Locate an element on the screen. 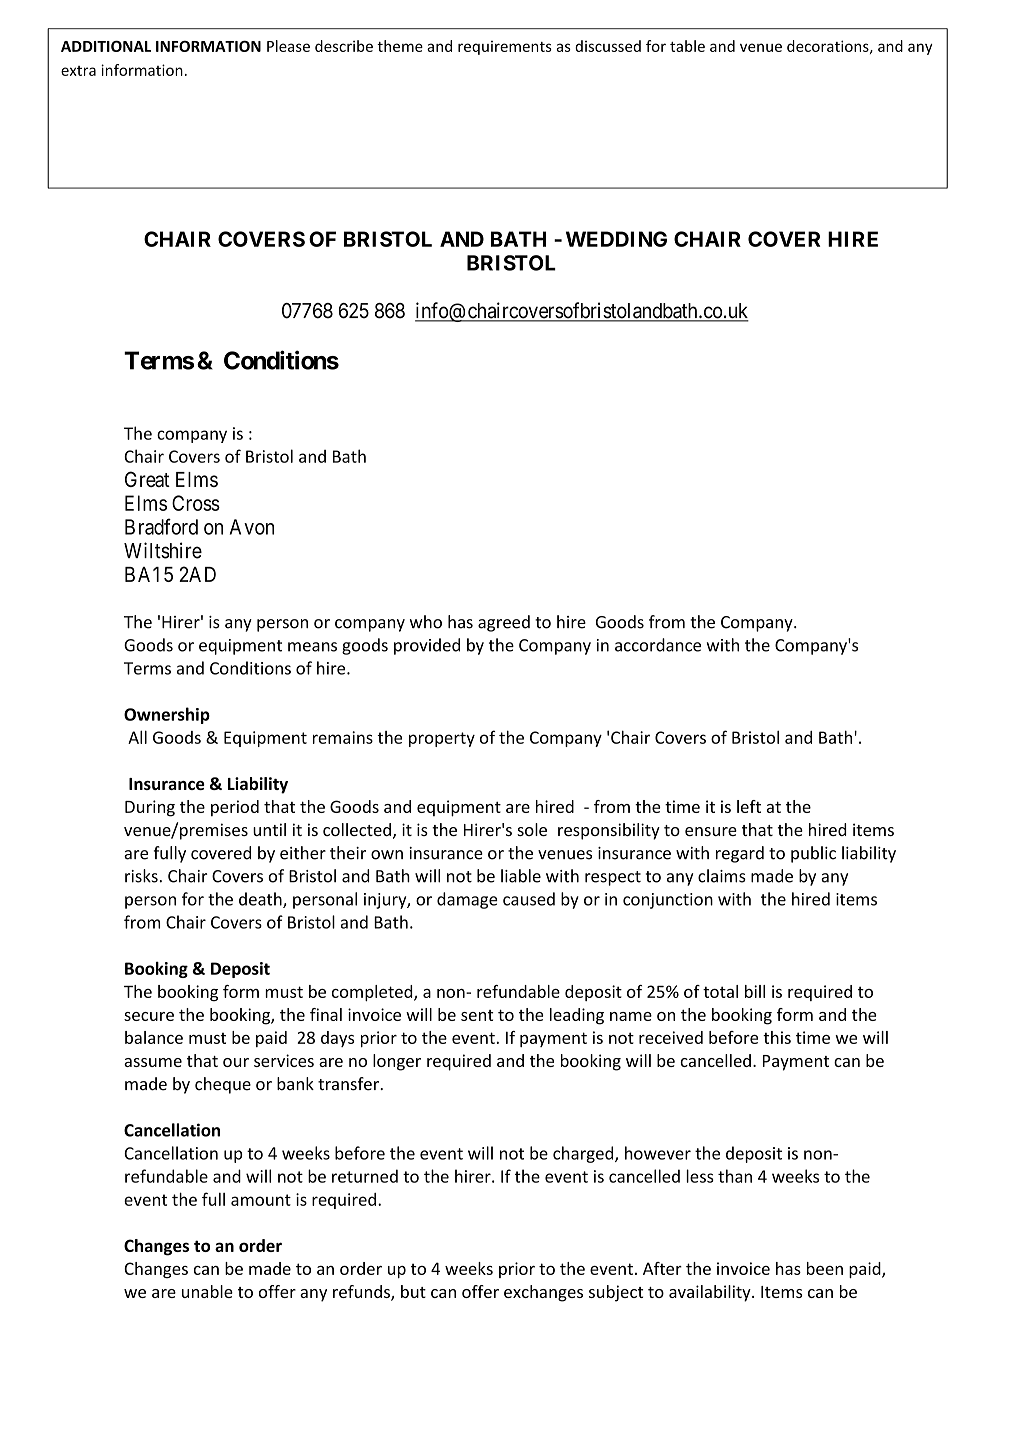 Image resolution: width=1024 pixels, height=1448 pixels. table is located at coordinates (687, 46).
